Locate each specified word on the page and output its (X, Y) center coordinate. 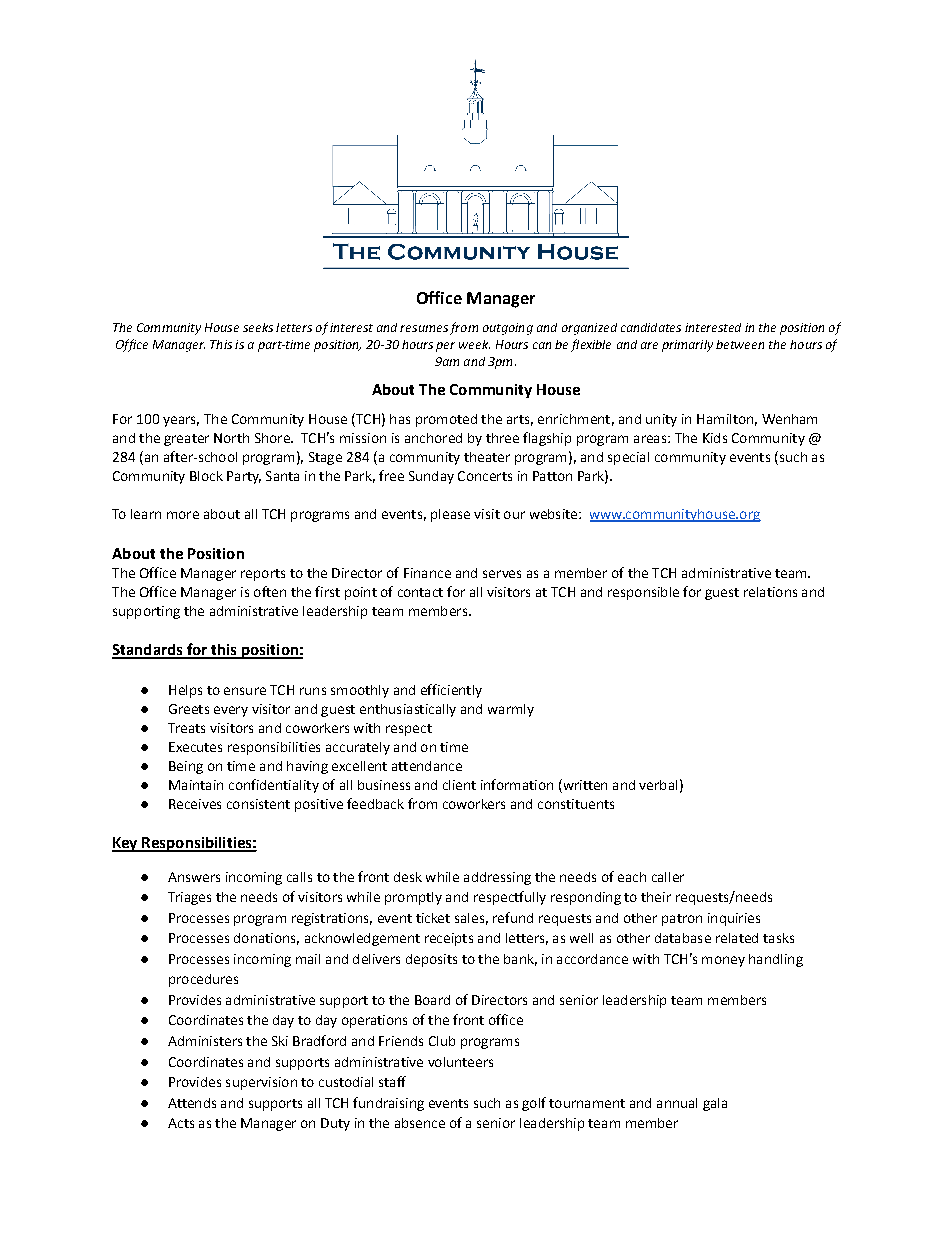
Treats (186, 728)
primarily (687, 346)
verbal (658, 785)
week (474, 344)
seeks (258, 327)
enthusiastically (408, 710)
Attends (192, 1103)
